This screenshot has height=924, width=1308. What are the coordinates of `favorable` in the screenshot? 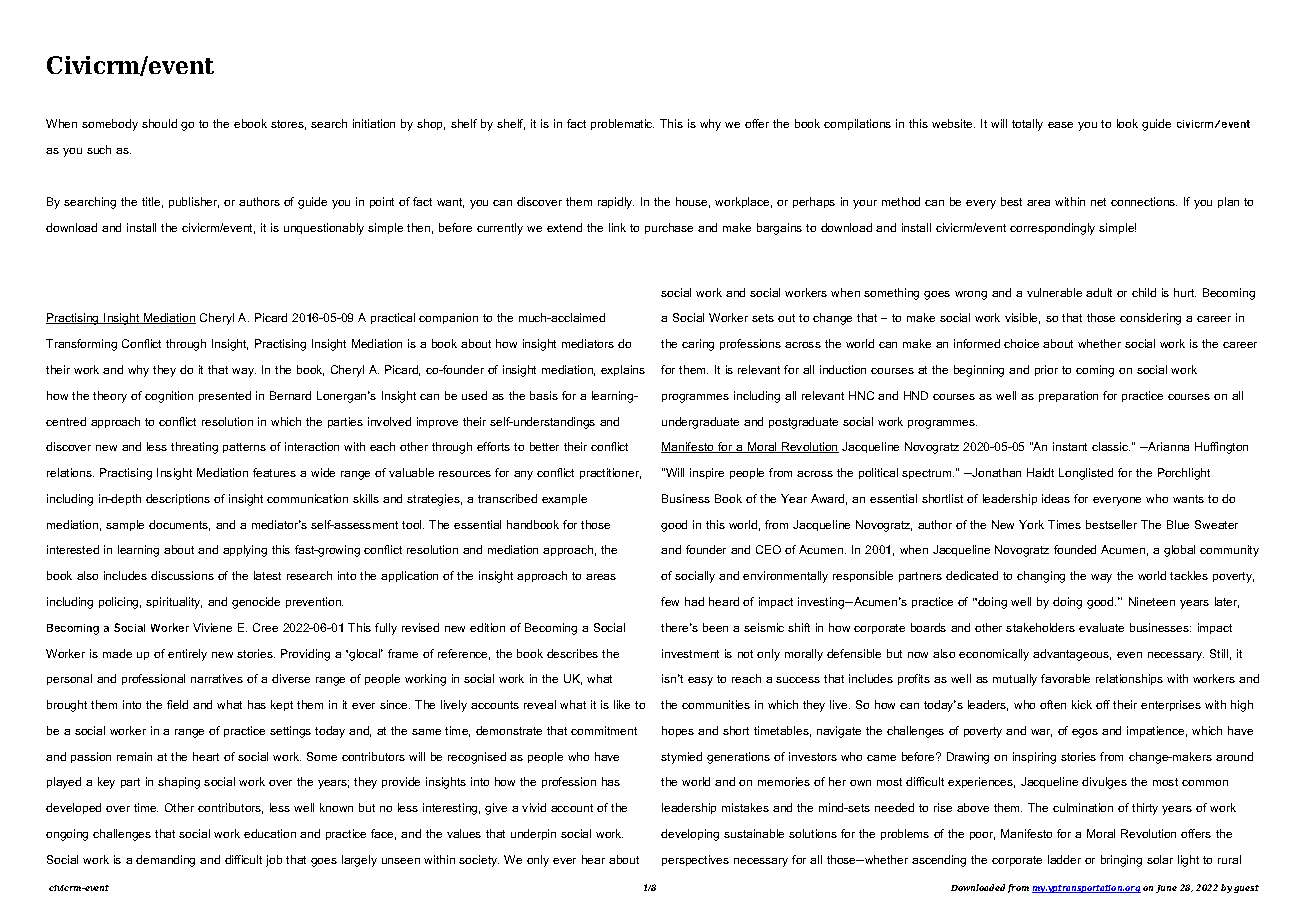 It's located at (1065, 678).
